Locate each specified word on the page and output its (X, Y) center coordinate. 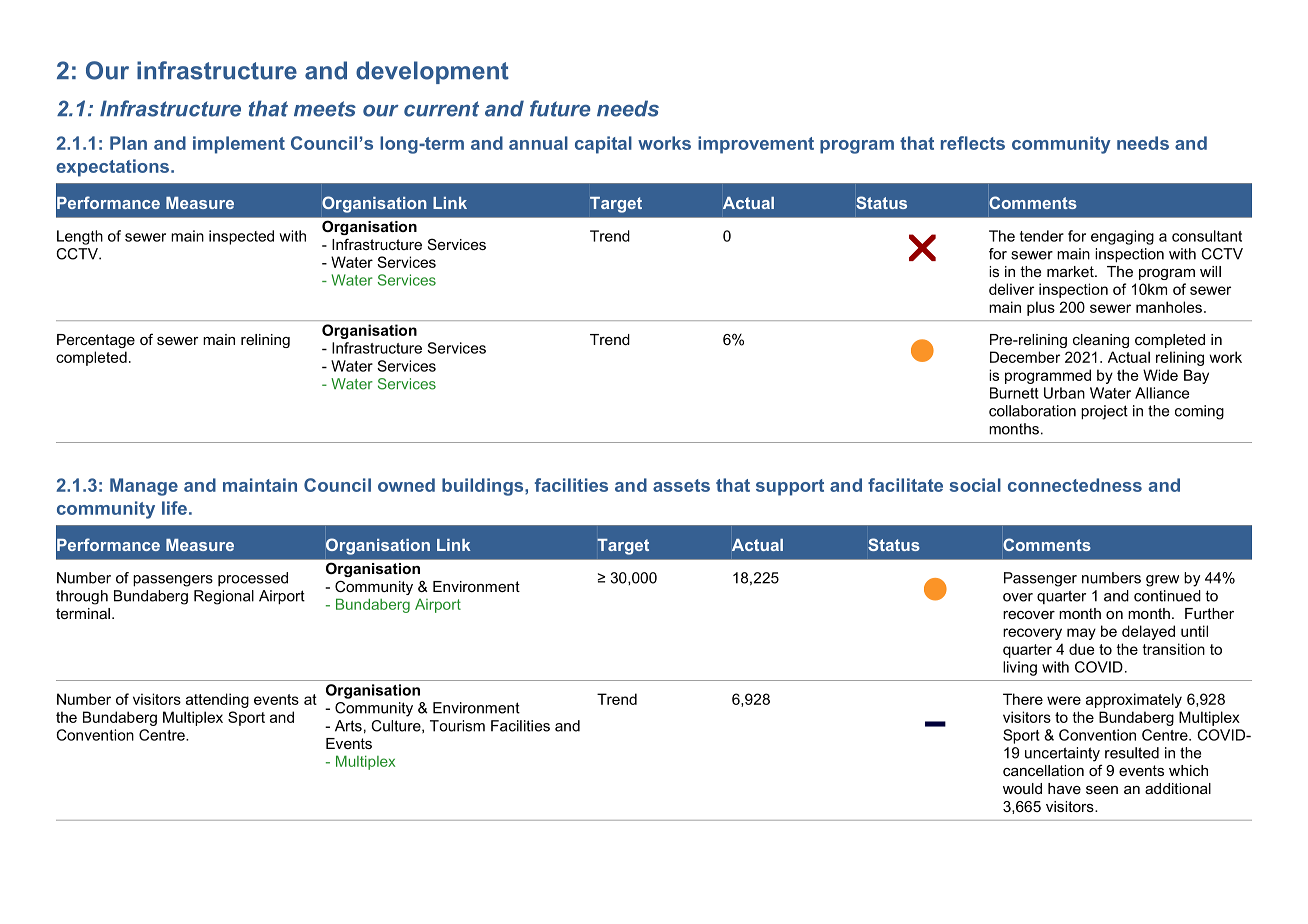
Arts (348, 726)
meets (325, 109)
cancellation (1043, 770)
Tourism (457, 726)
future (560, 108)
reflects (973, 143)
